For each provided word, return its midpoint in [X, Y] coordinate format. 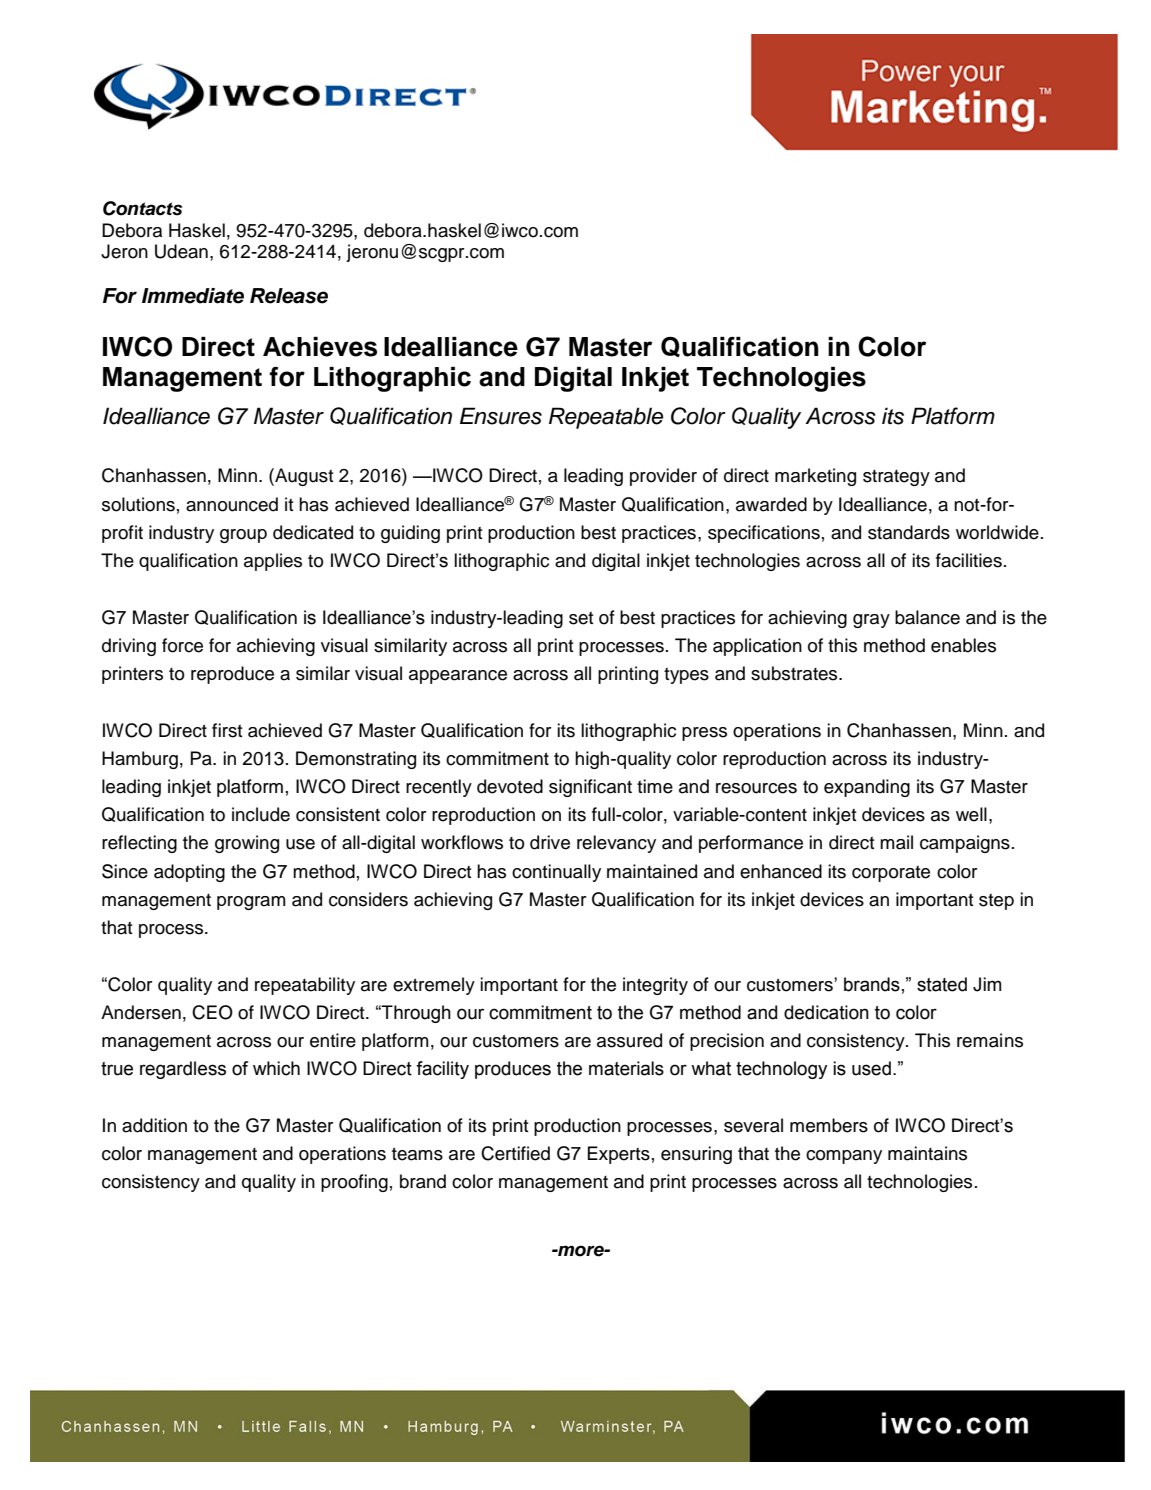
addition [154, 1125]
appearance [458, 677]
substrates [795, 673]
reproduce [232, 675]
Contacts [142, 208]
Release [289, 296]
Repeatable [606, 418]
